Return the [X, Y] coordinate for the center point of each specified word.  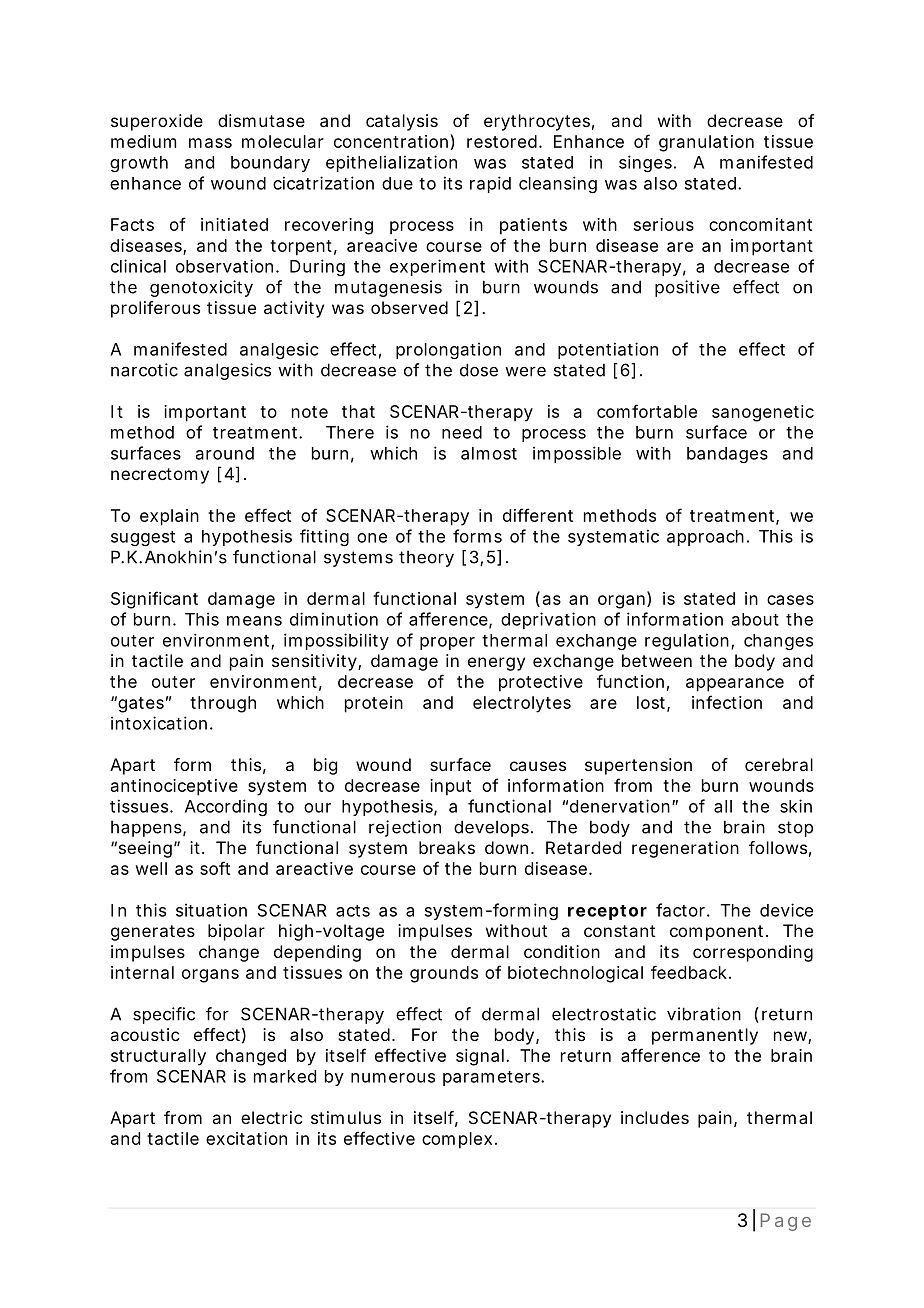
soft [215, 868]
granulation [706, 143]
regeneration [685, 849]
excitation [246, 1138]
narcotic [144, 370]
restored [502, 141]
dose [479, 370]
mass [210, 143]
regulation [687, 641]
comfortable [647, 411]
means [254, 621]
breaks [447, 847]
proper [447, 643]
